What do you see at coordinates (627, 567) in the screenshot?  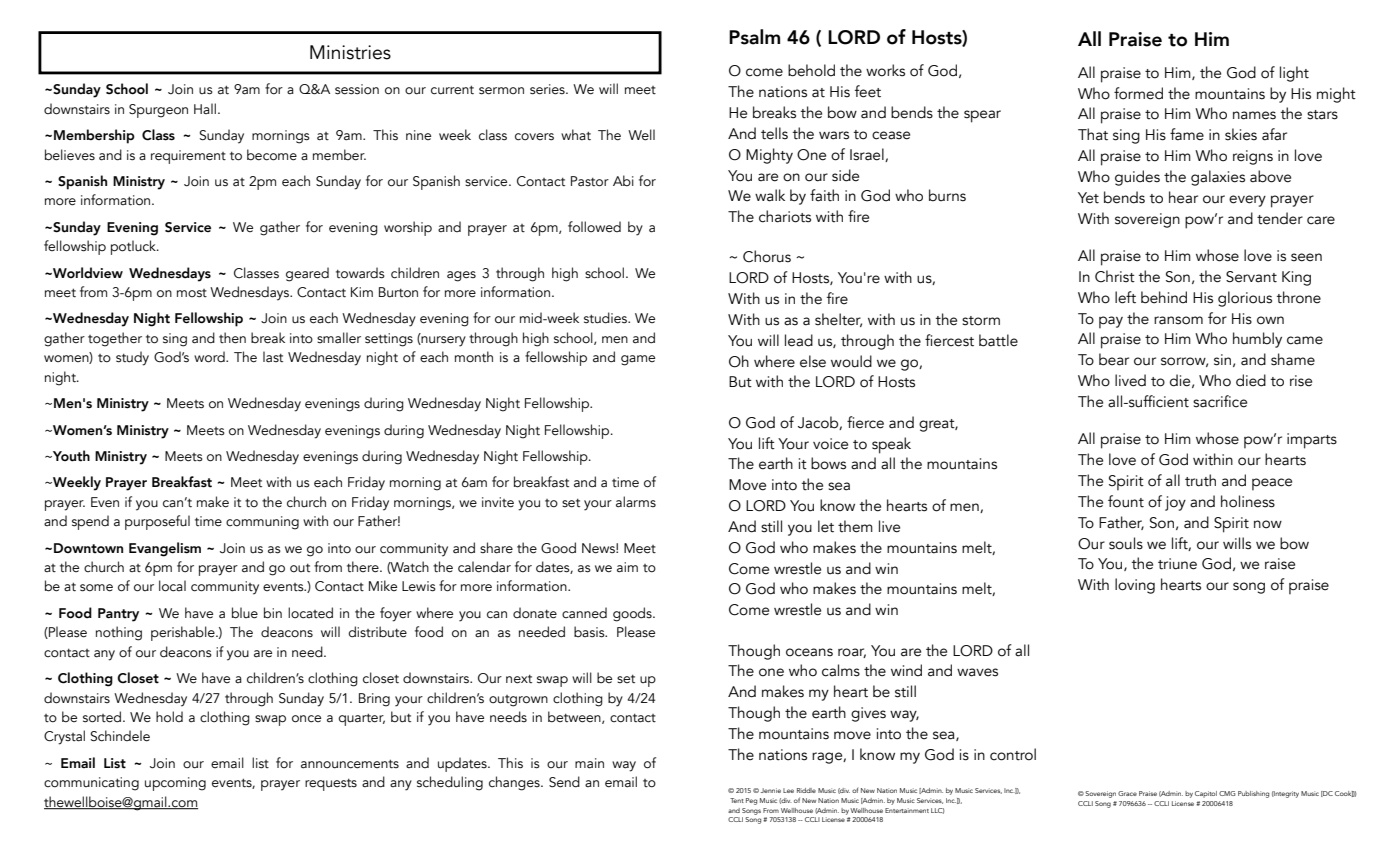 I see `aim` at bounding box center [627, 567].
